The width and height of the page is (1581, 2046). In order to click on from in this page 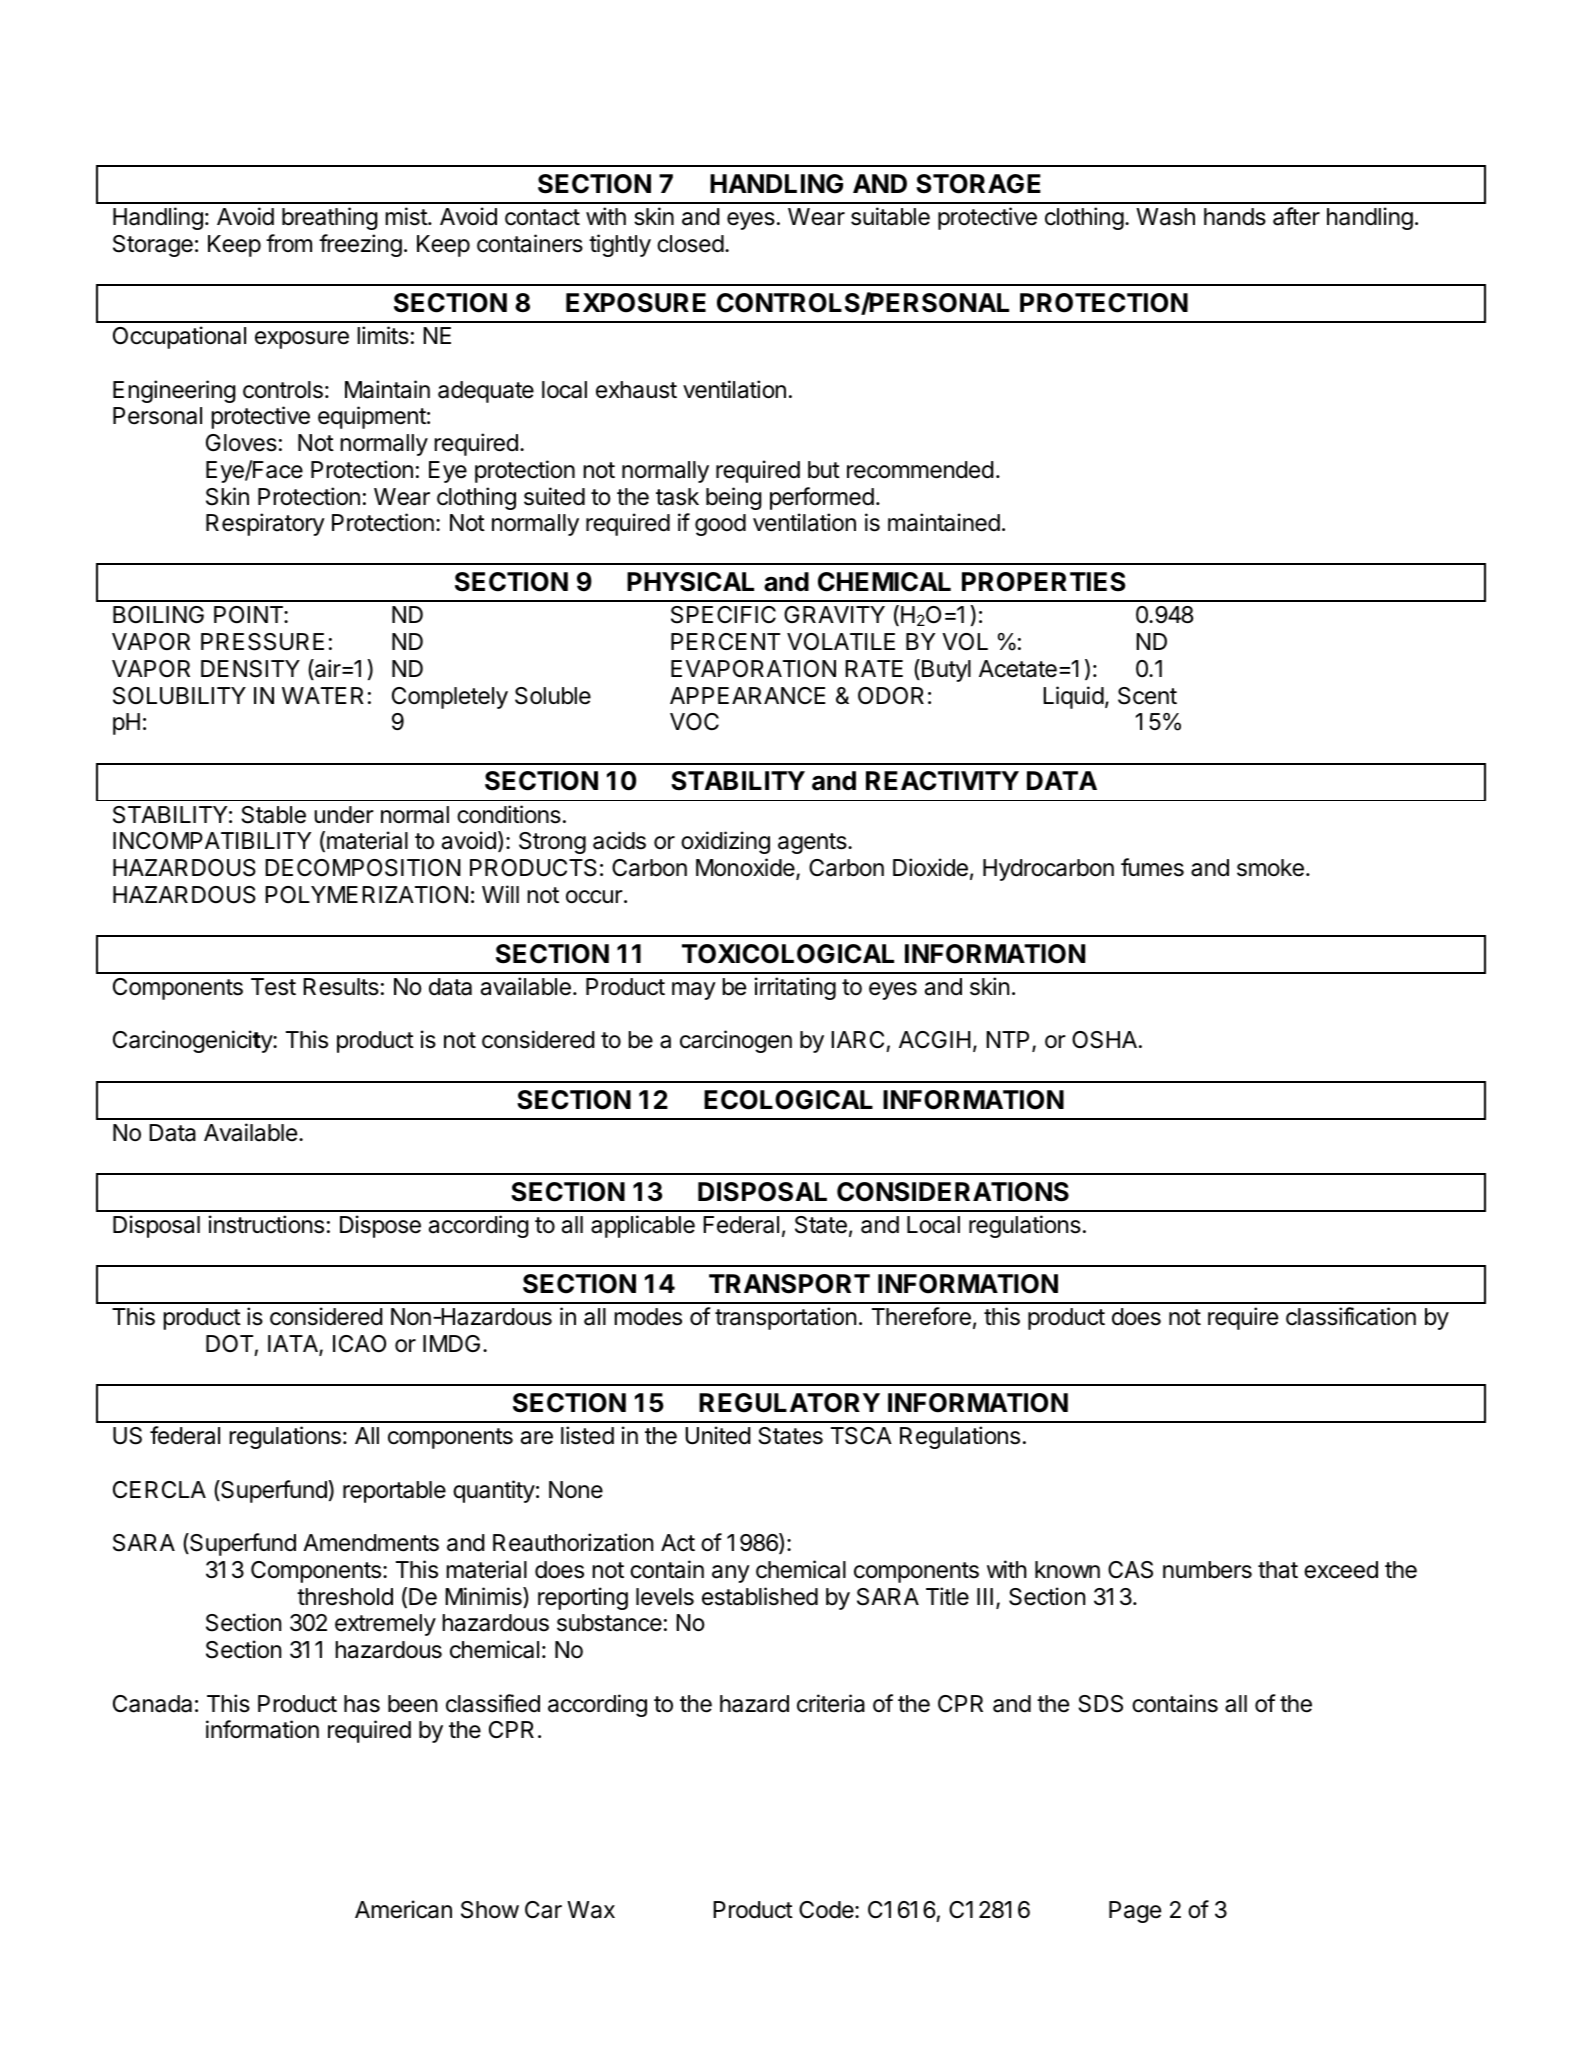, I will do `click(289, 243)`.
